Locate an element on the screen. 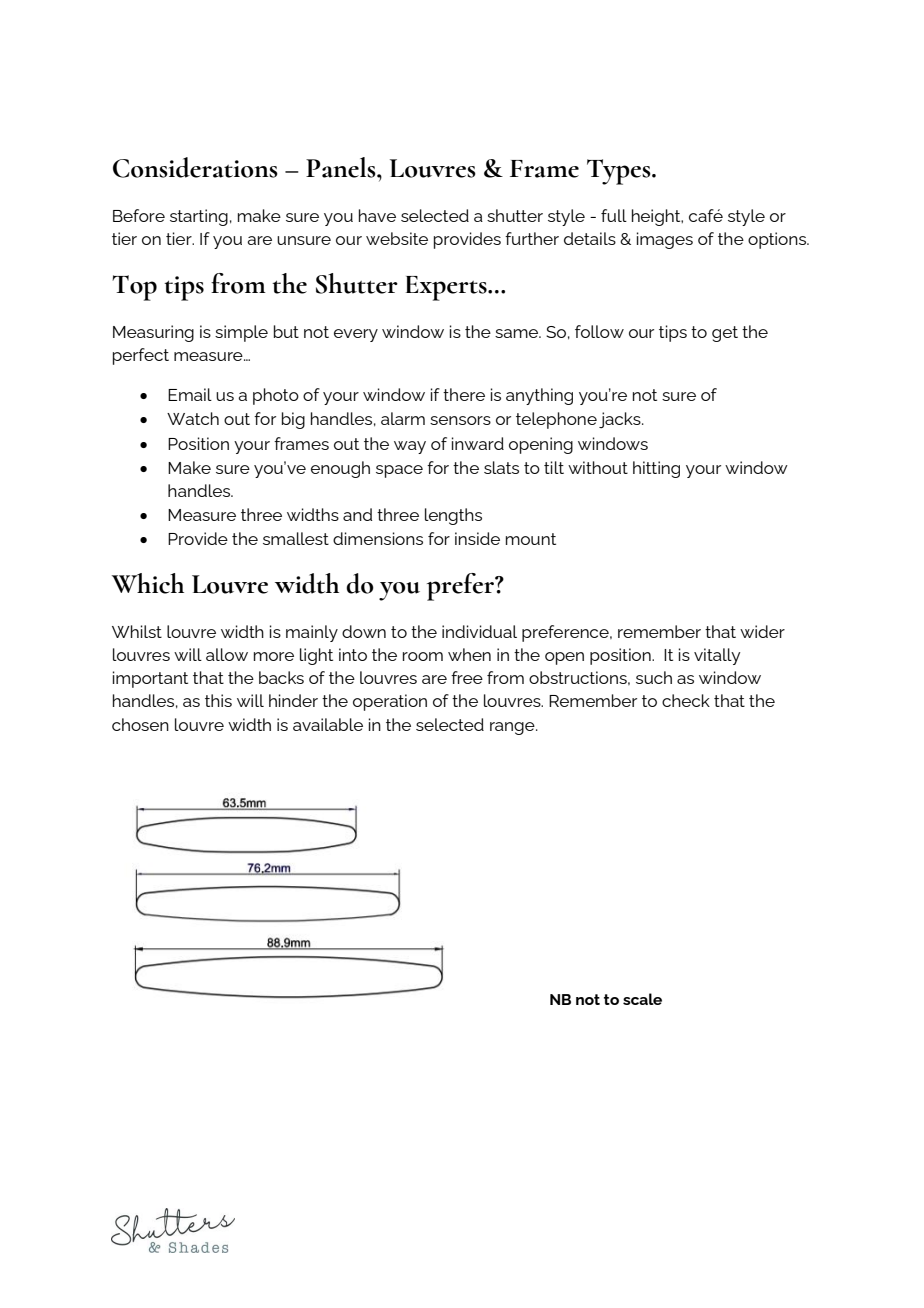 This screenshot has height=1308, width=924. starting is located at coordinates (199, 217).
